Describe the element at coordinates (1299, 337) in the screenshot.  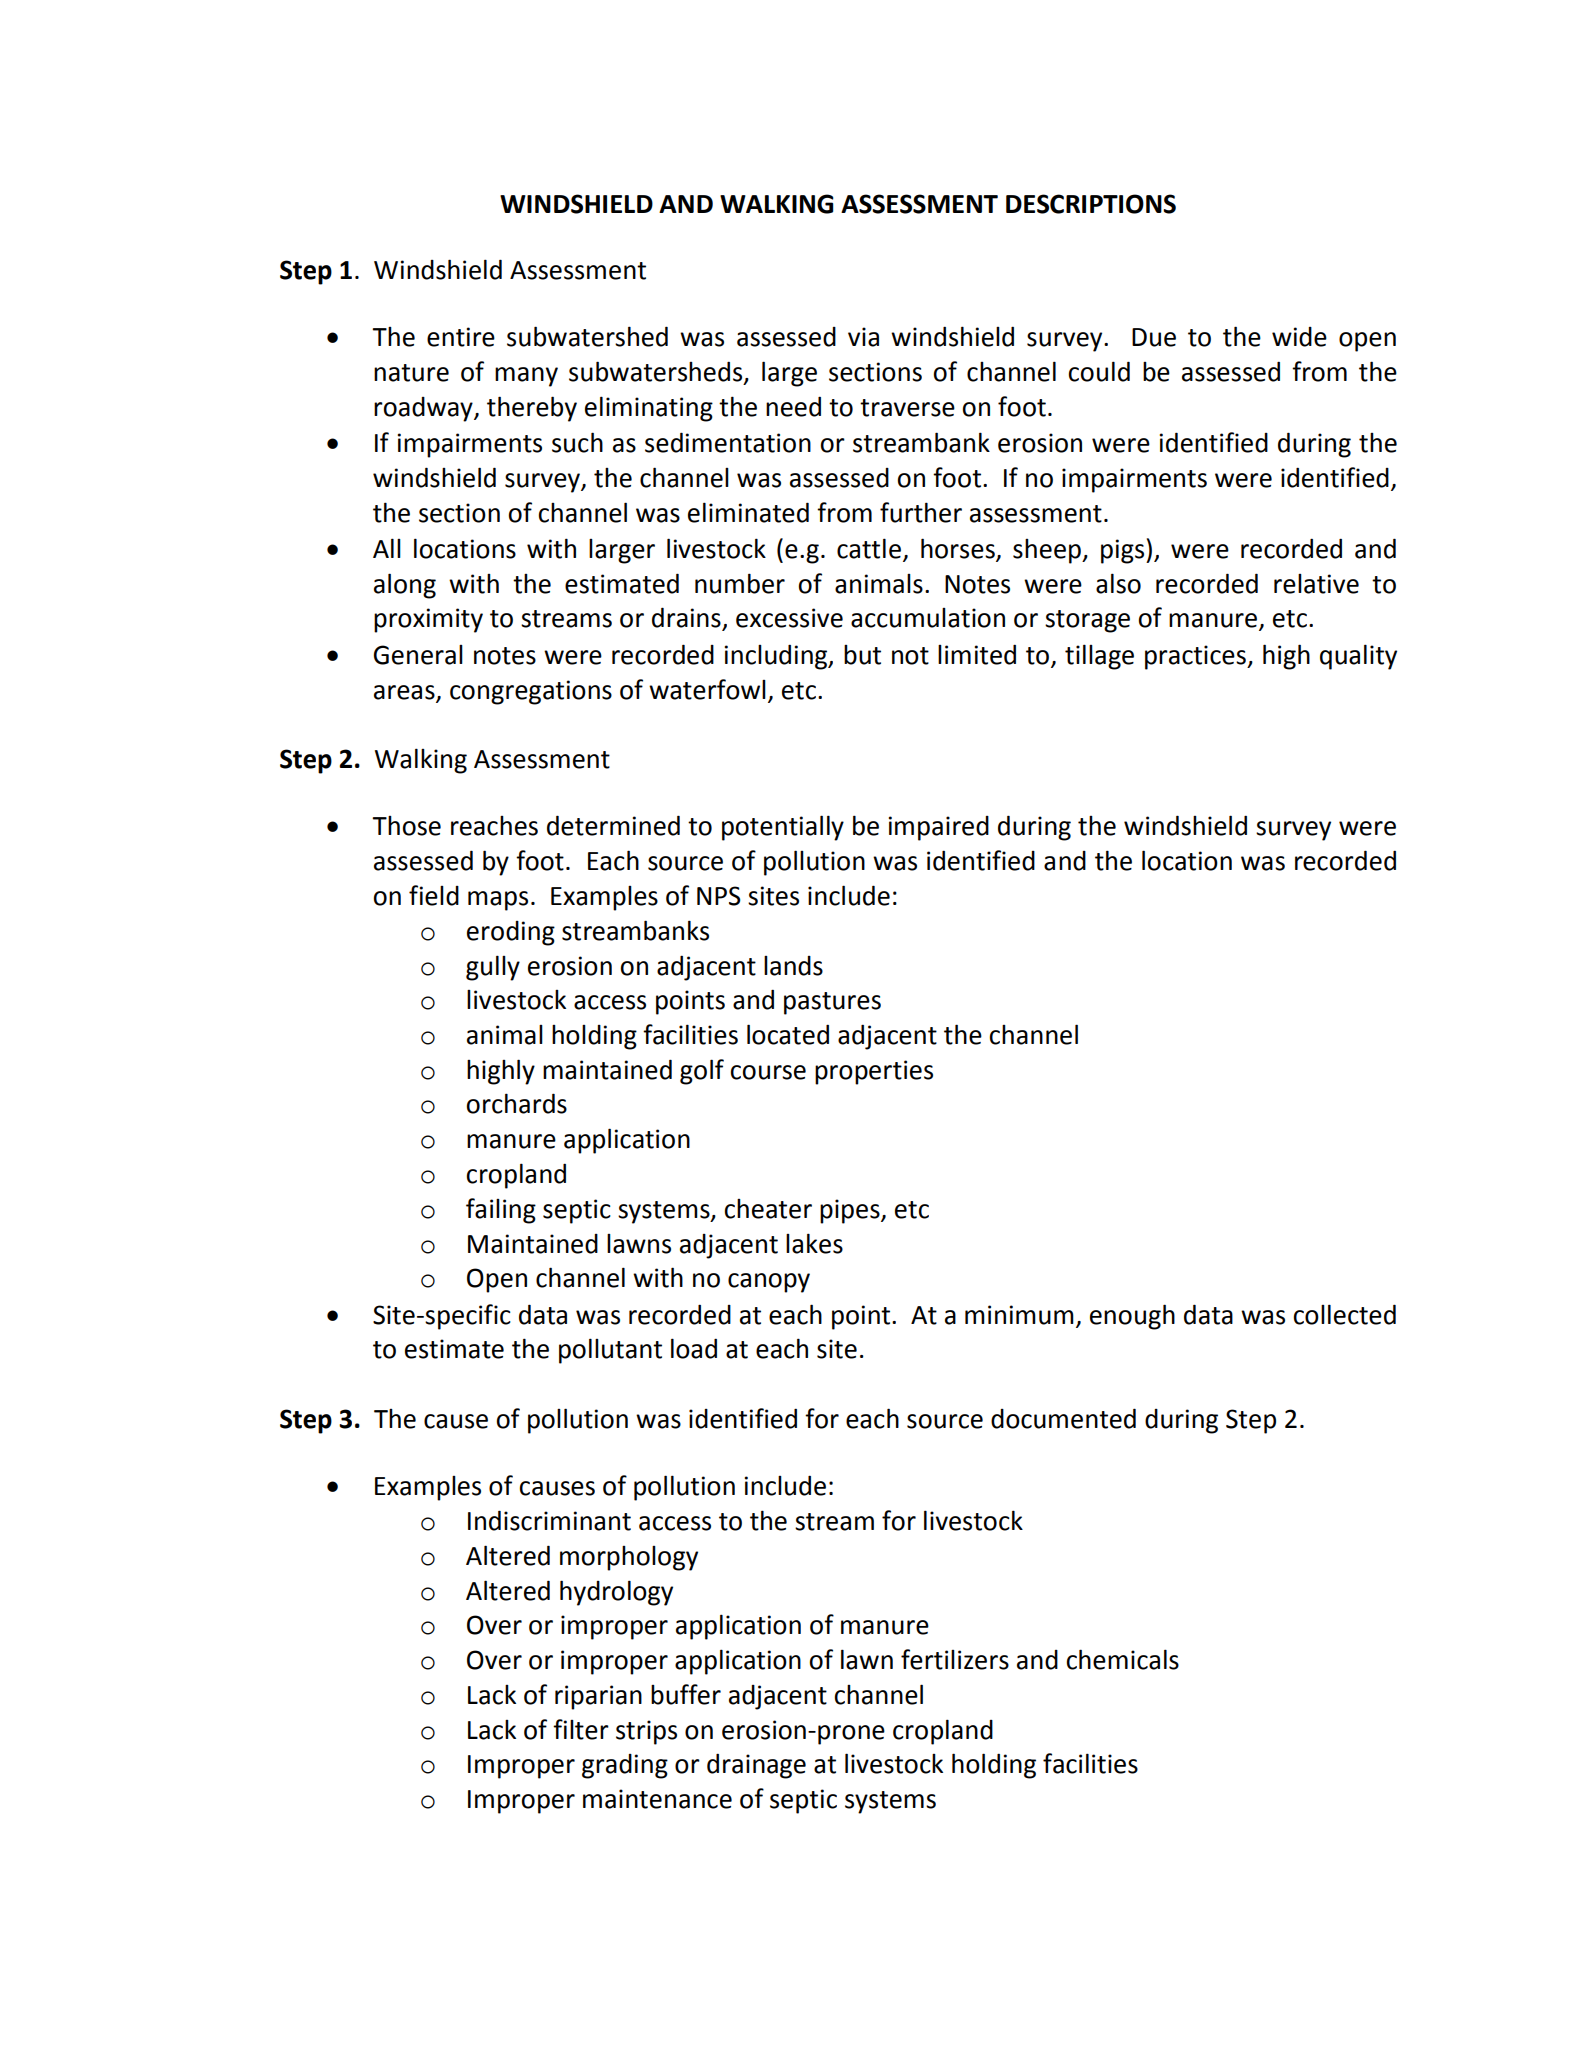
I see `wide` at that location.
